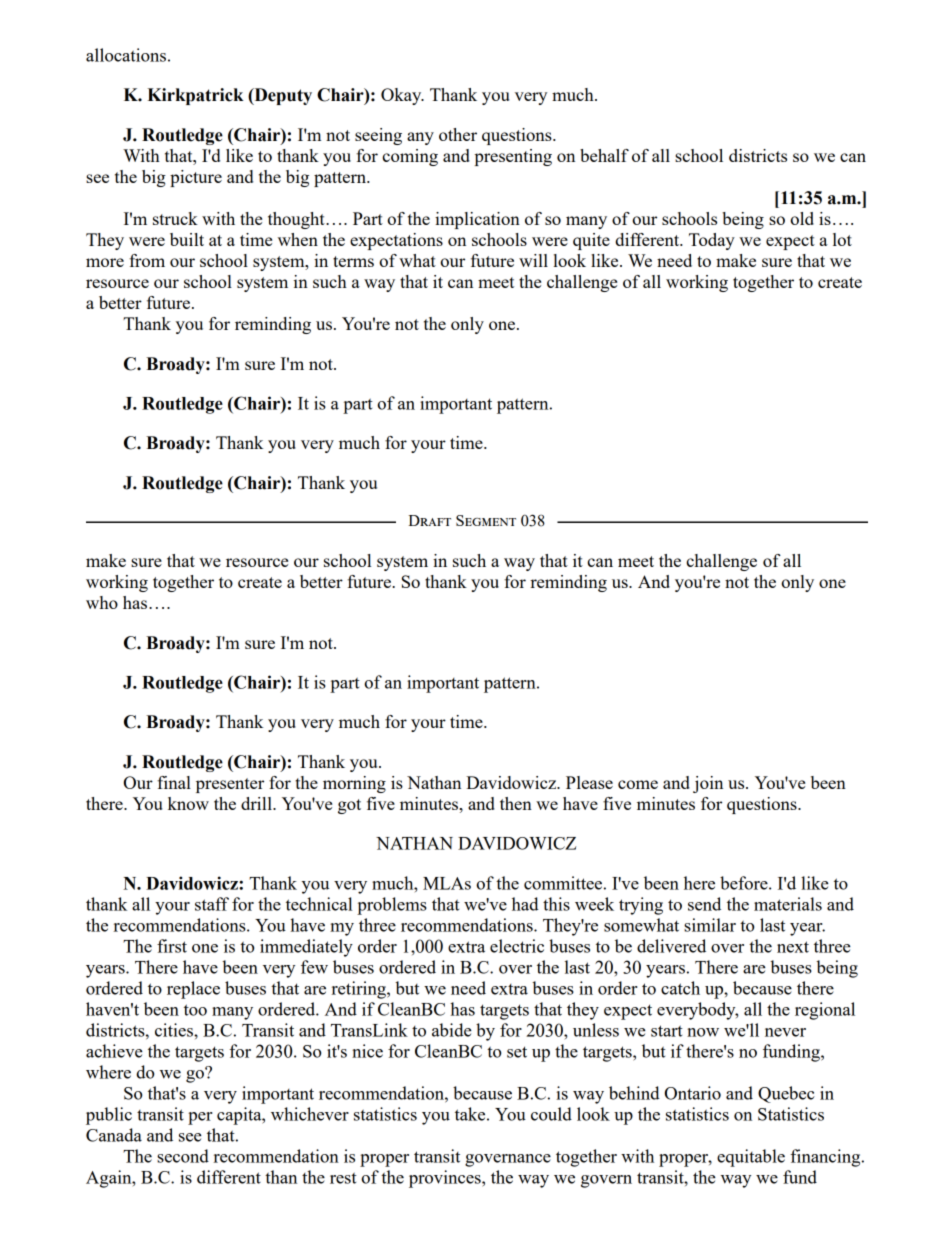 Image resolution: width=952 pixels, height=1233 pixels. What do you see at coordinates (102, 602) in the page?
I see `who` at bounding box center [102, 602].
